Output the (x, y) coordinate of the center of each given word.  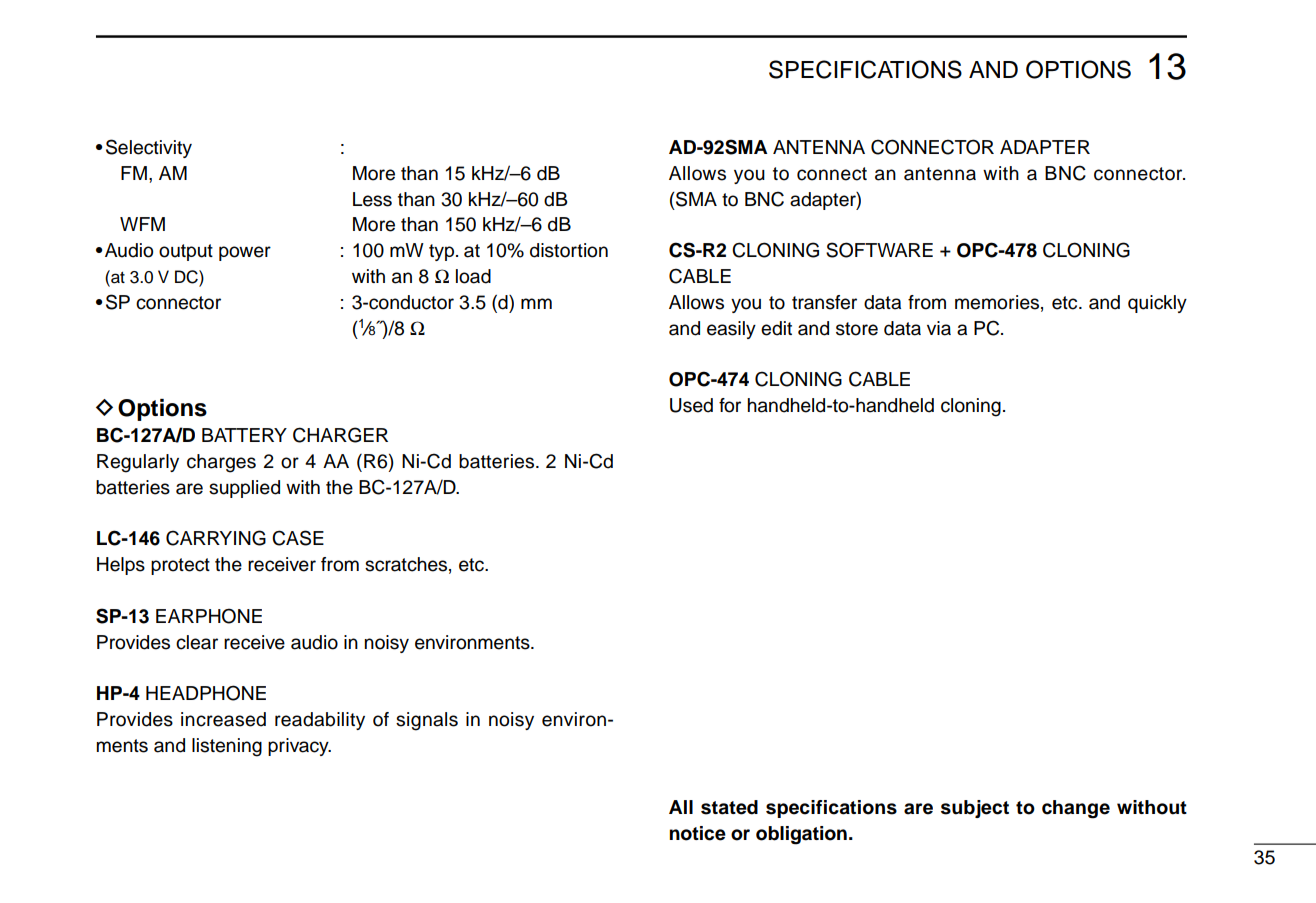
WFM (142, 224)
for (730, 405)
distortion (569, 250)
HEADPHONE (206, 693)
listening (227, 747)
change (1076, 809)
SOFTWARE (879, 250)
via (939, 328)
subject (975, 809)
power (245, 253)
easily (731, 330)
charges (221, 463)
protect (180, 566)
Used (691, 405)
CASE (298, 538)
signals (427, 721)
